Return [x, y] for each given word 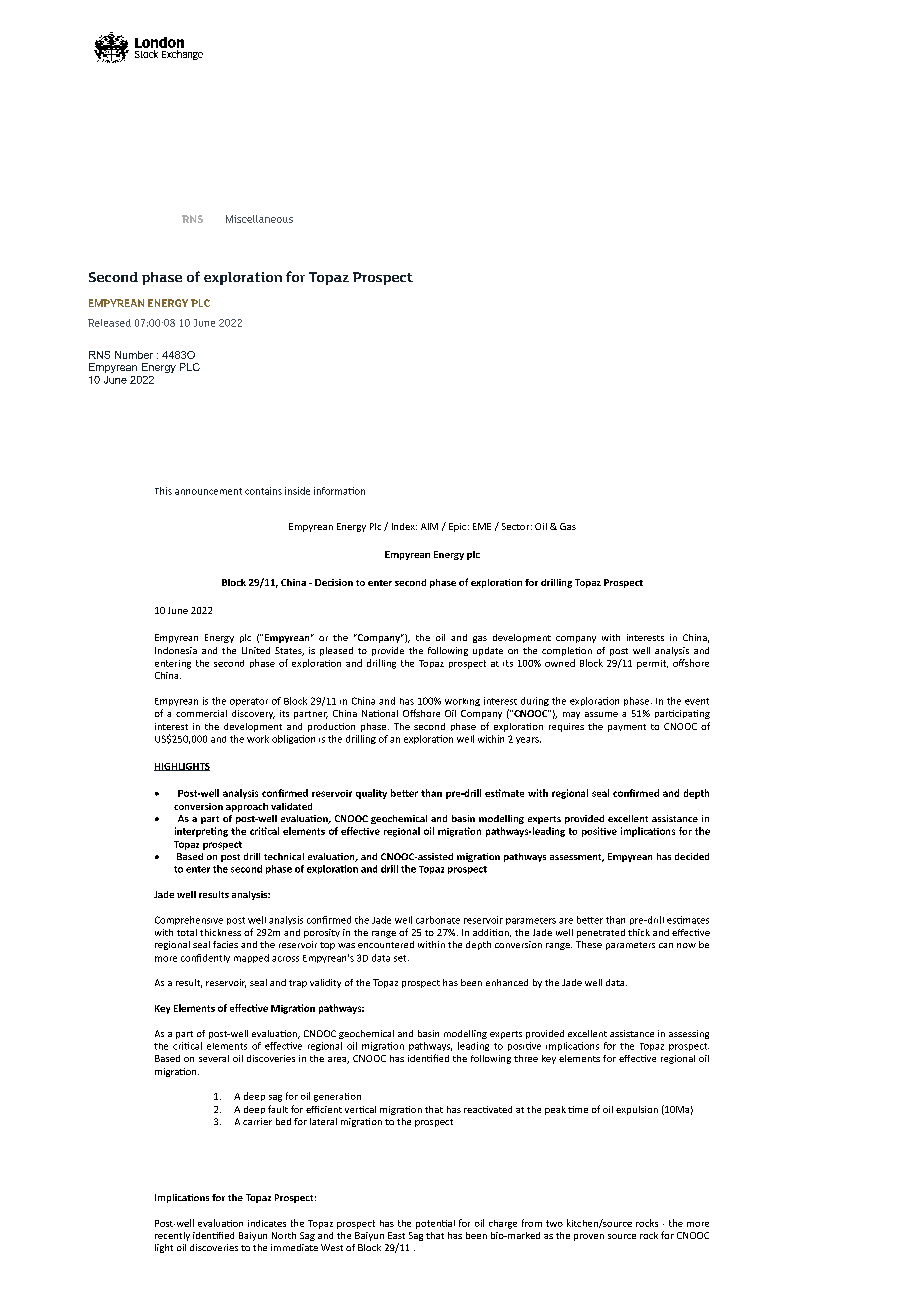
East [396, 1235]
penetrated [601, 933]
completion [567, 651]
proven [589, 1237]
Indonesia [176, 650]
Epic [459, 527]
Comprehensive [189, 920]
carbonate [438, 920]
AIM [429, 526]
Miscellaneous [259, 219]
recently [172, 1236]
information [339, 491]
